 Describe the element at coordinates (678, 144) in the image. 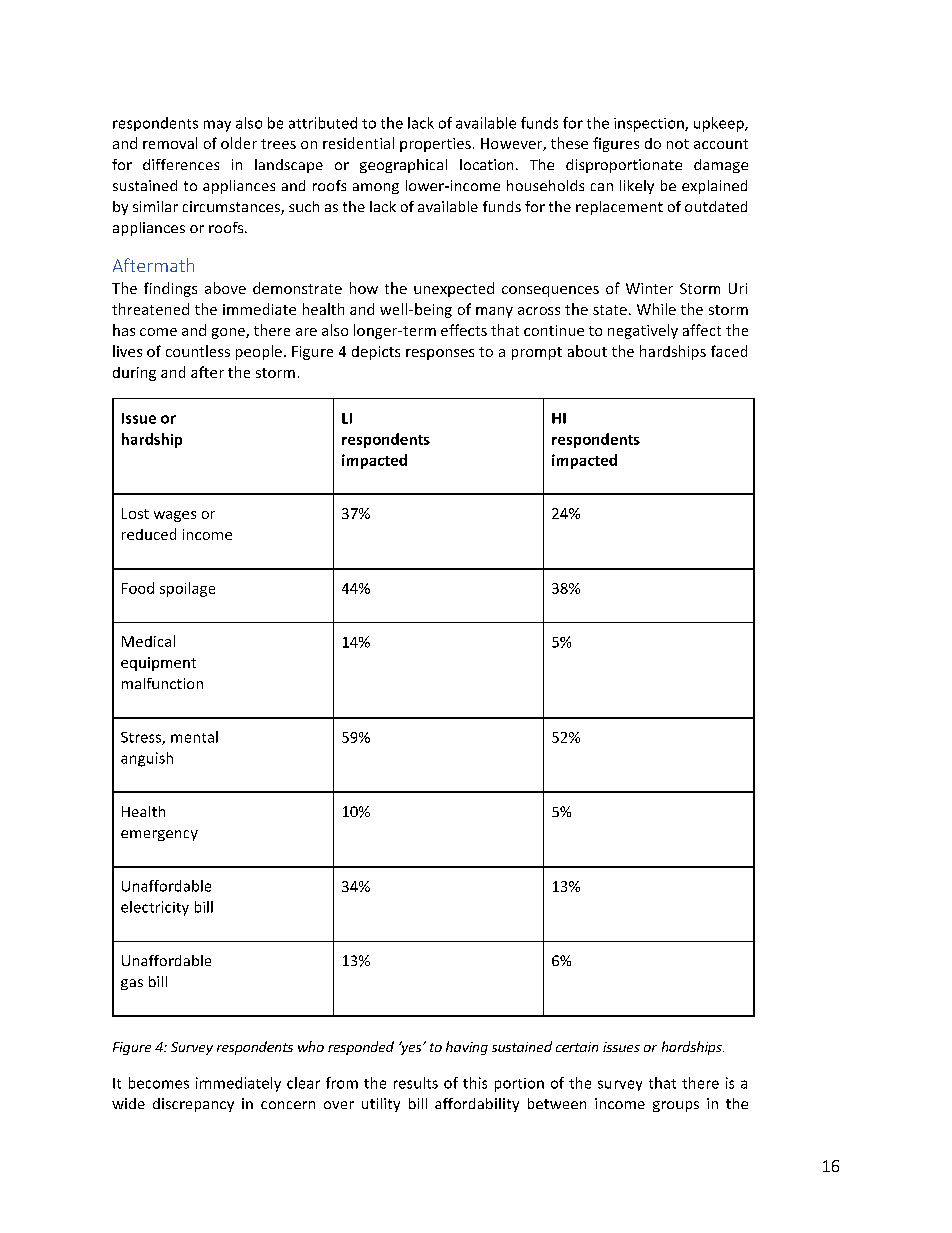

I see `not` at that location.
